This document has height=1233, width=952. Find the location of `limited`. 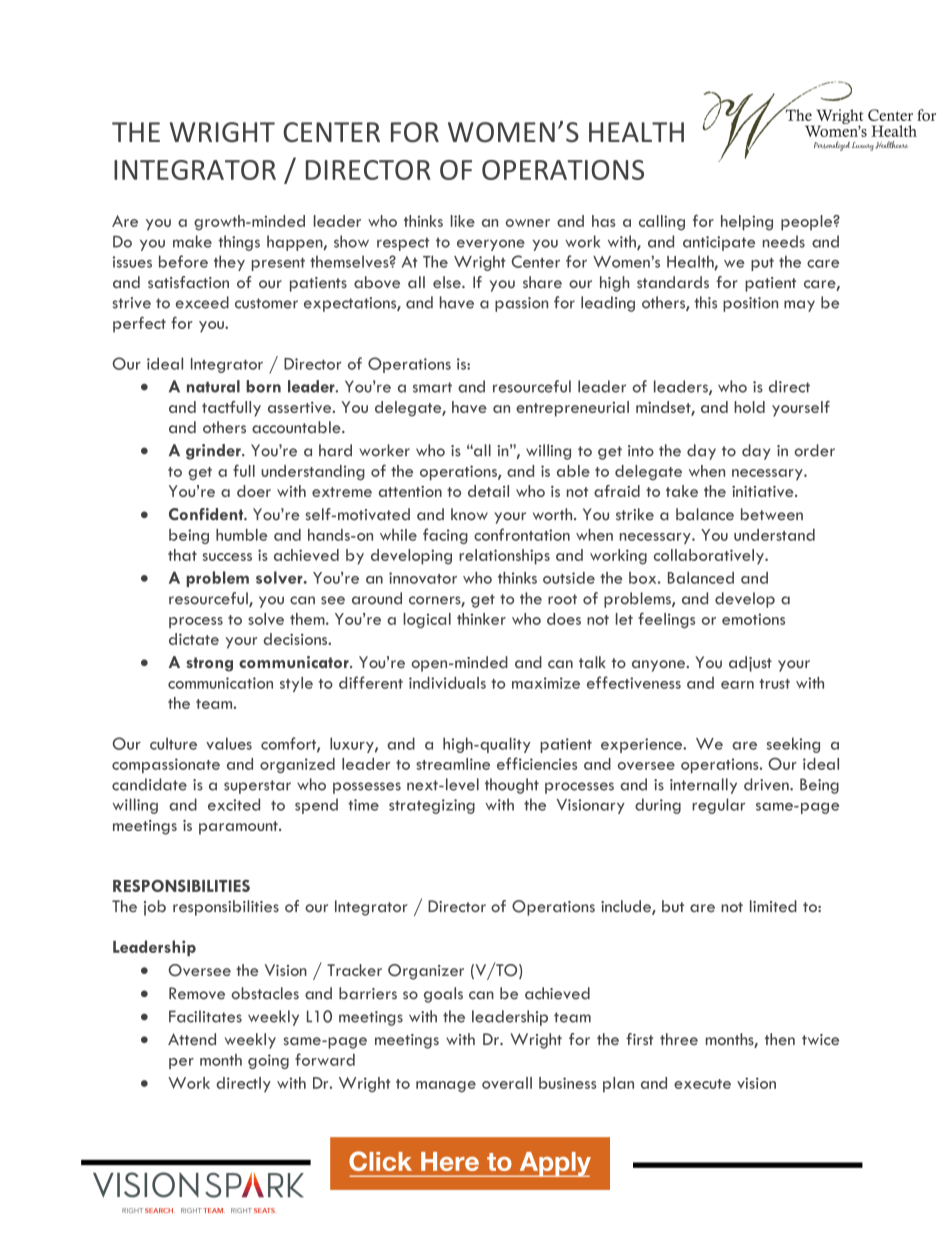

limited is located at coordinates (773, 906).
